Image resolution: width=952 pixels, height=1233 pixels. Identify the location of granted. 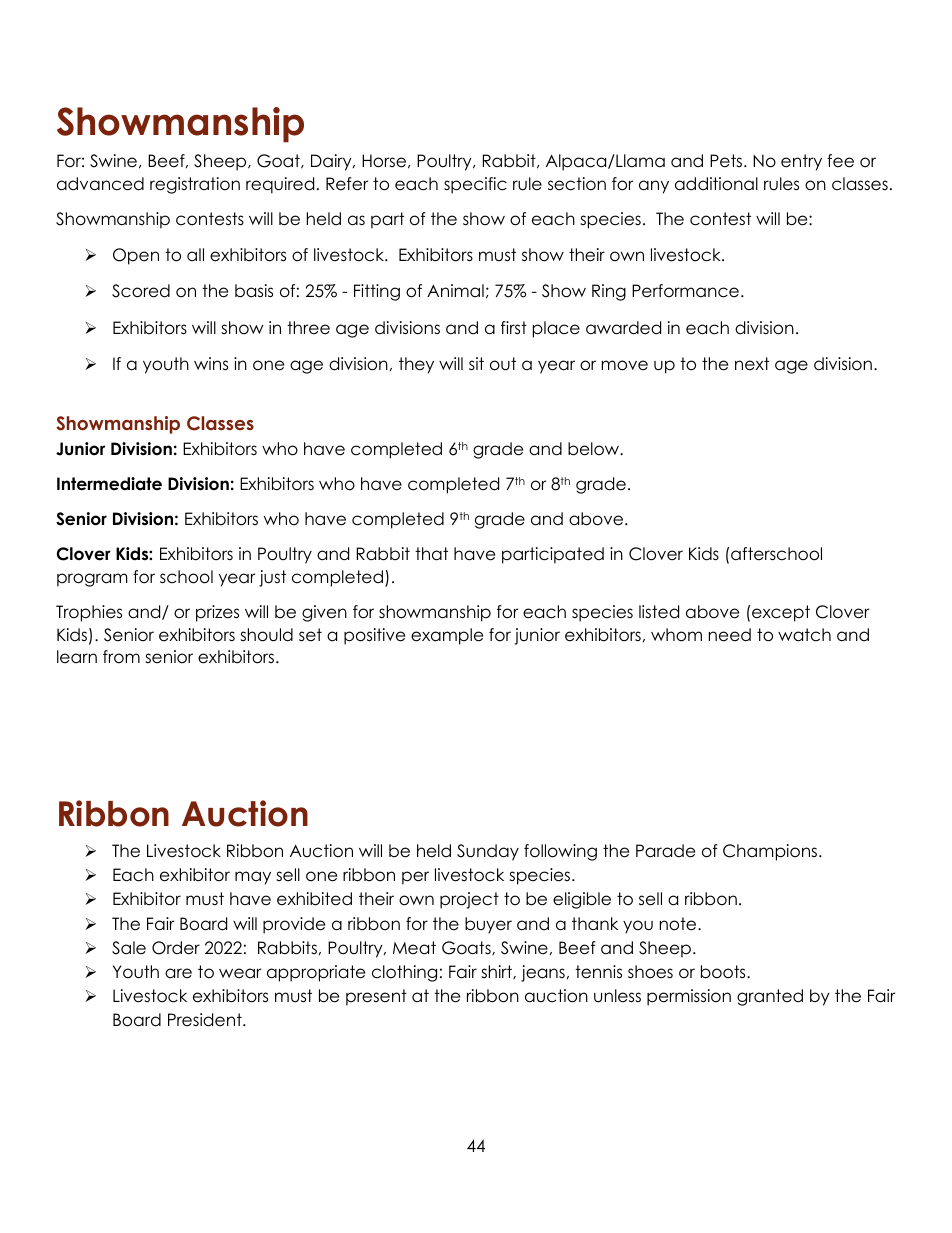
(770, 997).
